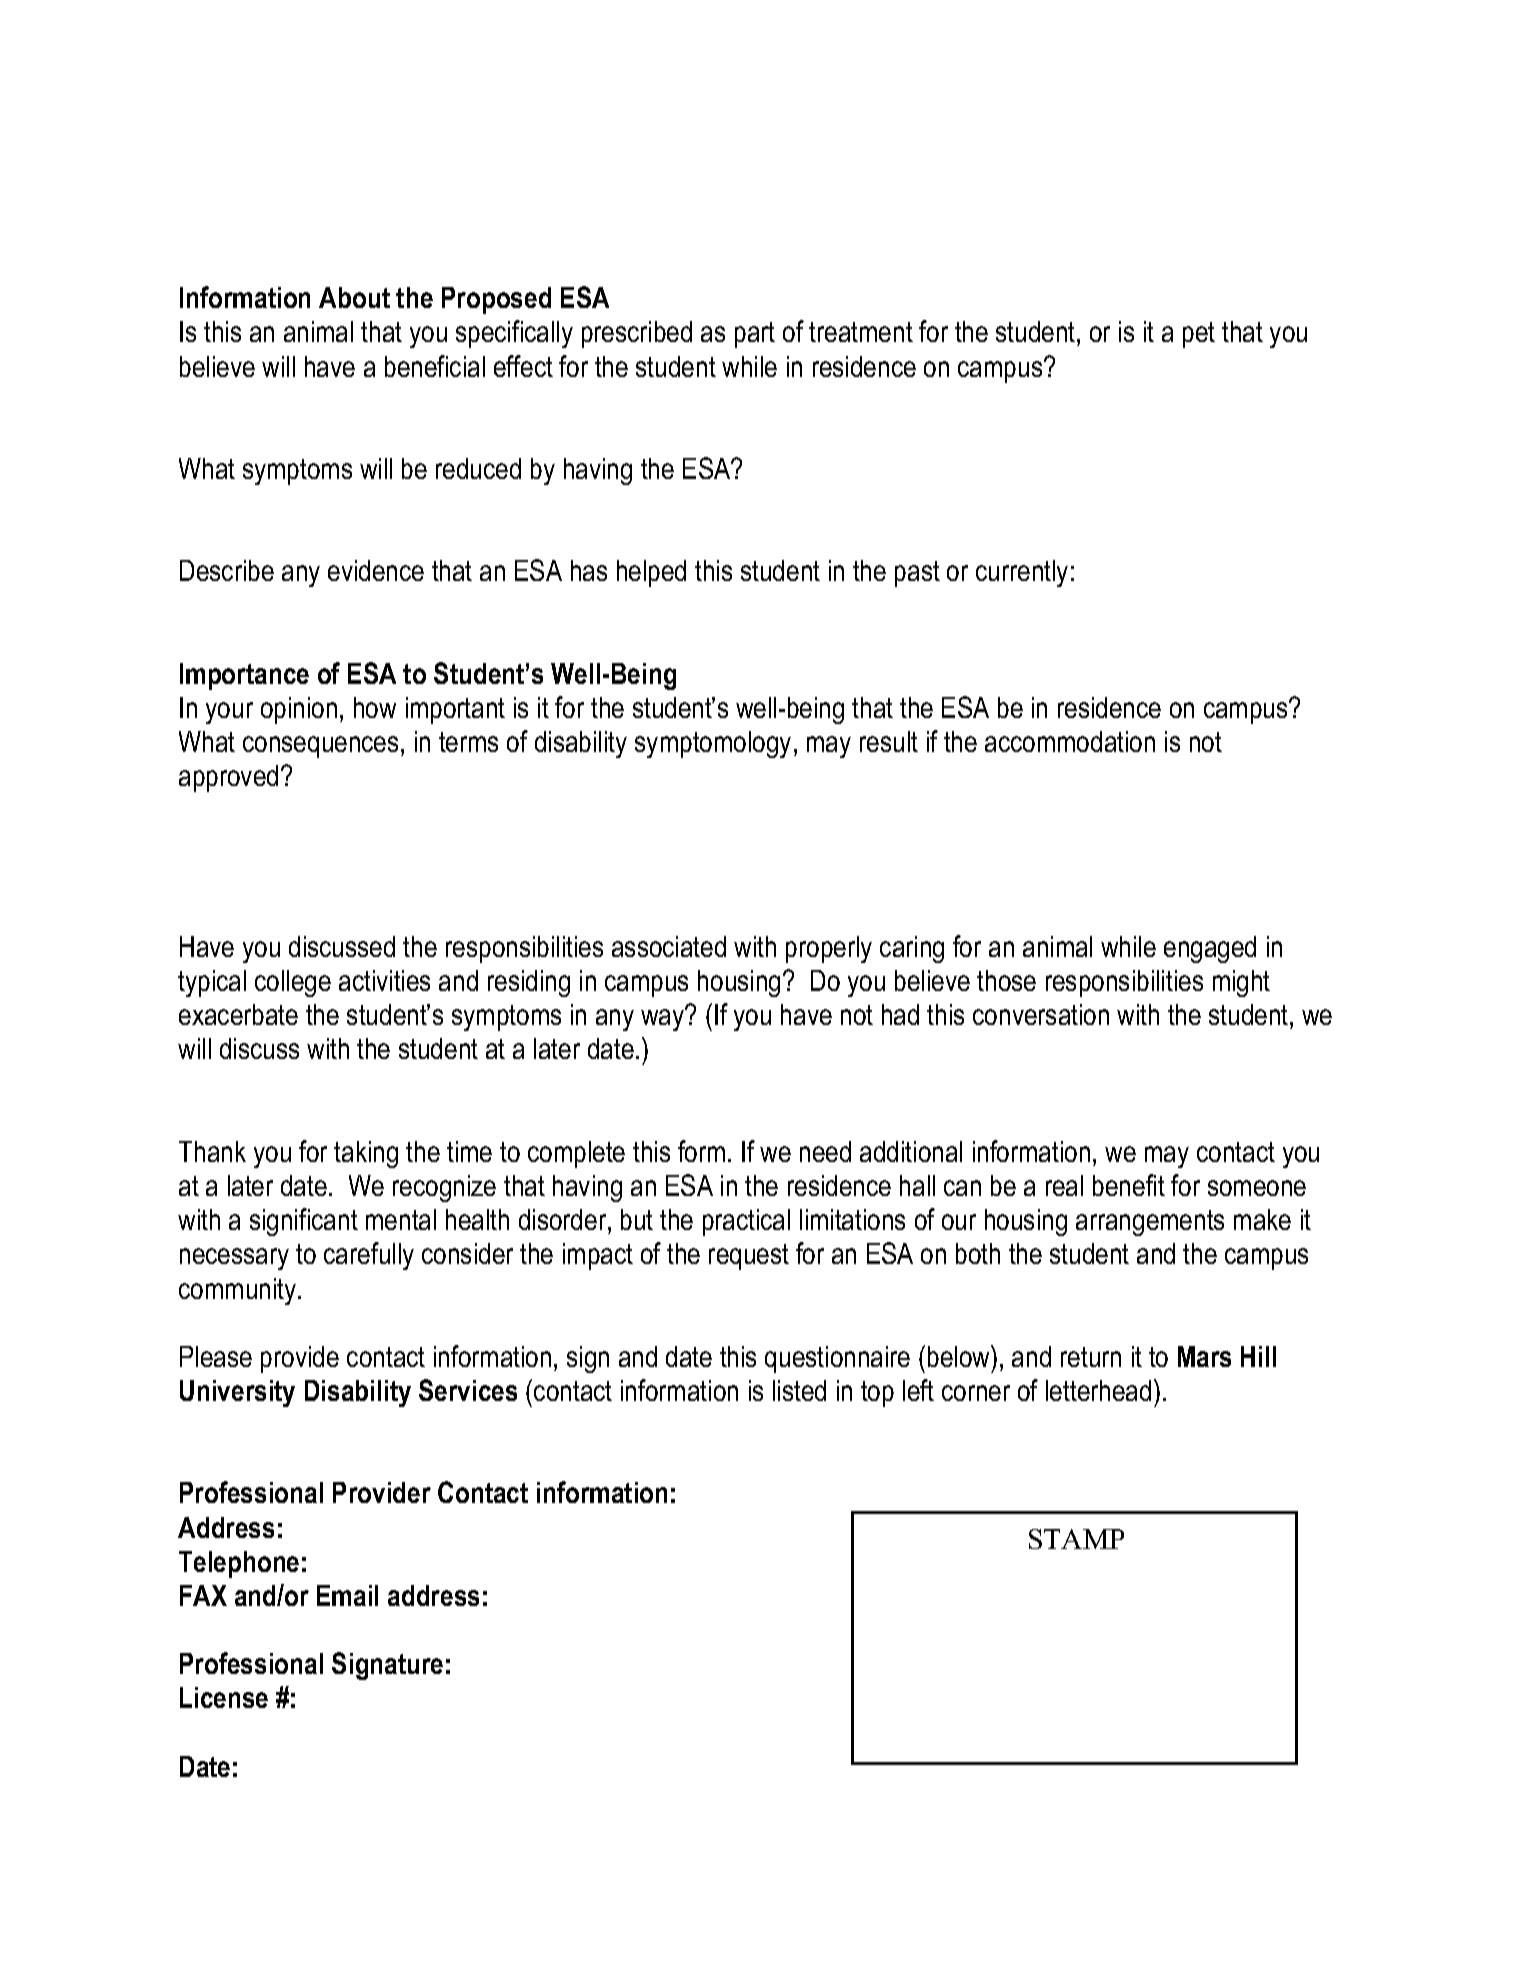 The height and width of the document is (1964, 1518). I want to click on pet, so click(1199, 335).
